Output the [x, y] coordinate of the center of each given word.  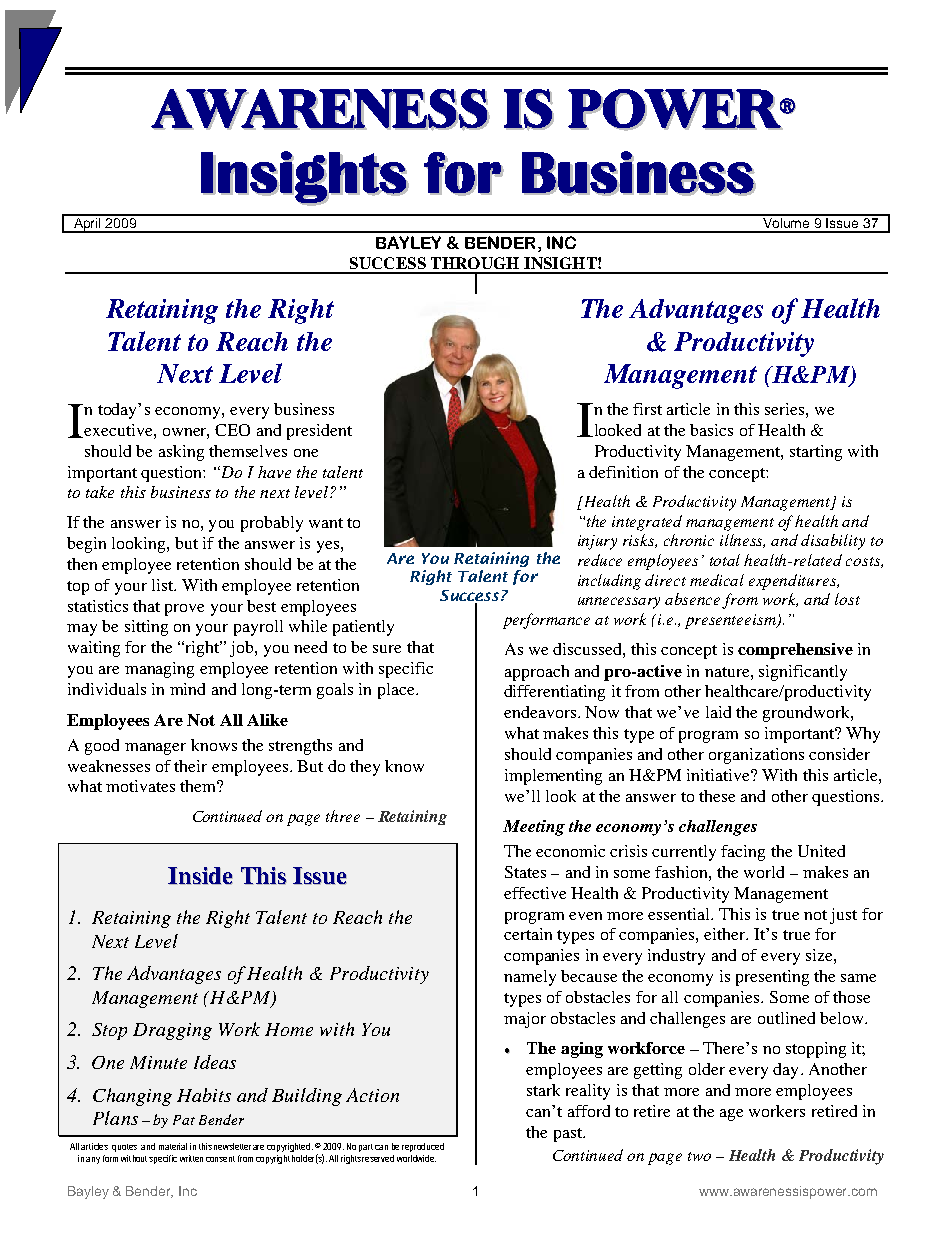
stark [543, 1090]
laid [718, 712]
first [647, 409]
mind [187, 689]
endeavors [540, 712]
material [173, 1146]
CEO [232, 430]
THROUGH [475, 263]
